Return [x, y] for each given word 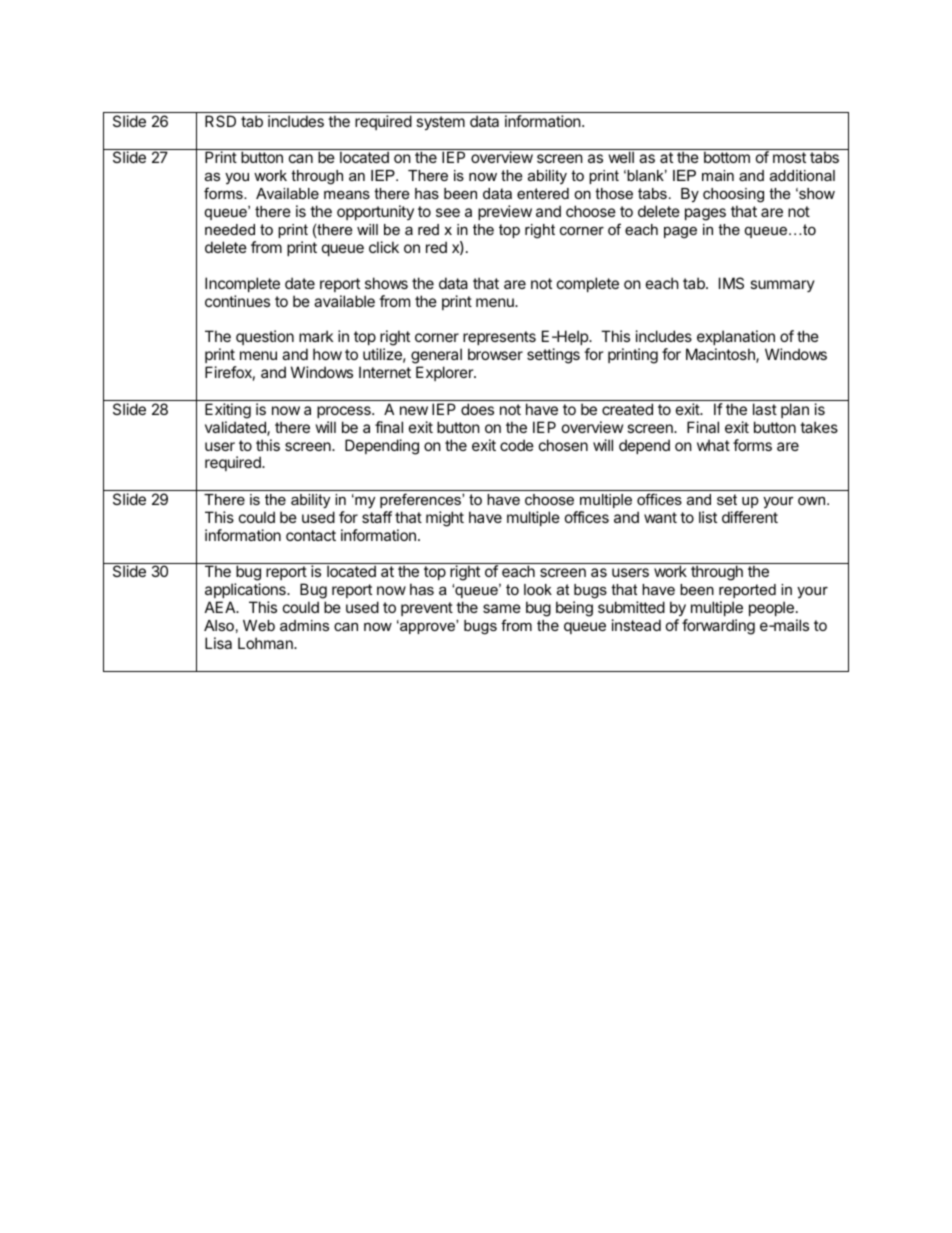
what [713, 445]
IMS [731, 283]
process [345, 412]
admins [304, 625]
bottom [727, 157]
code [517, 445]
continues [237, 301]
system [440, 123]
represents [498, 340]
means [347, 194]
